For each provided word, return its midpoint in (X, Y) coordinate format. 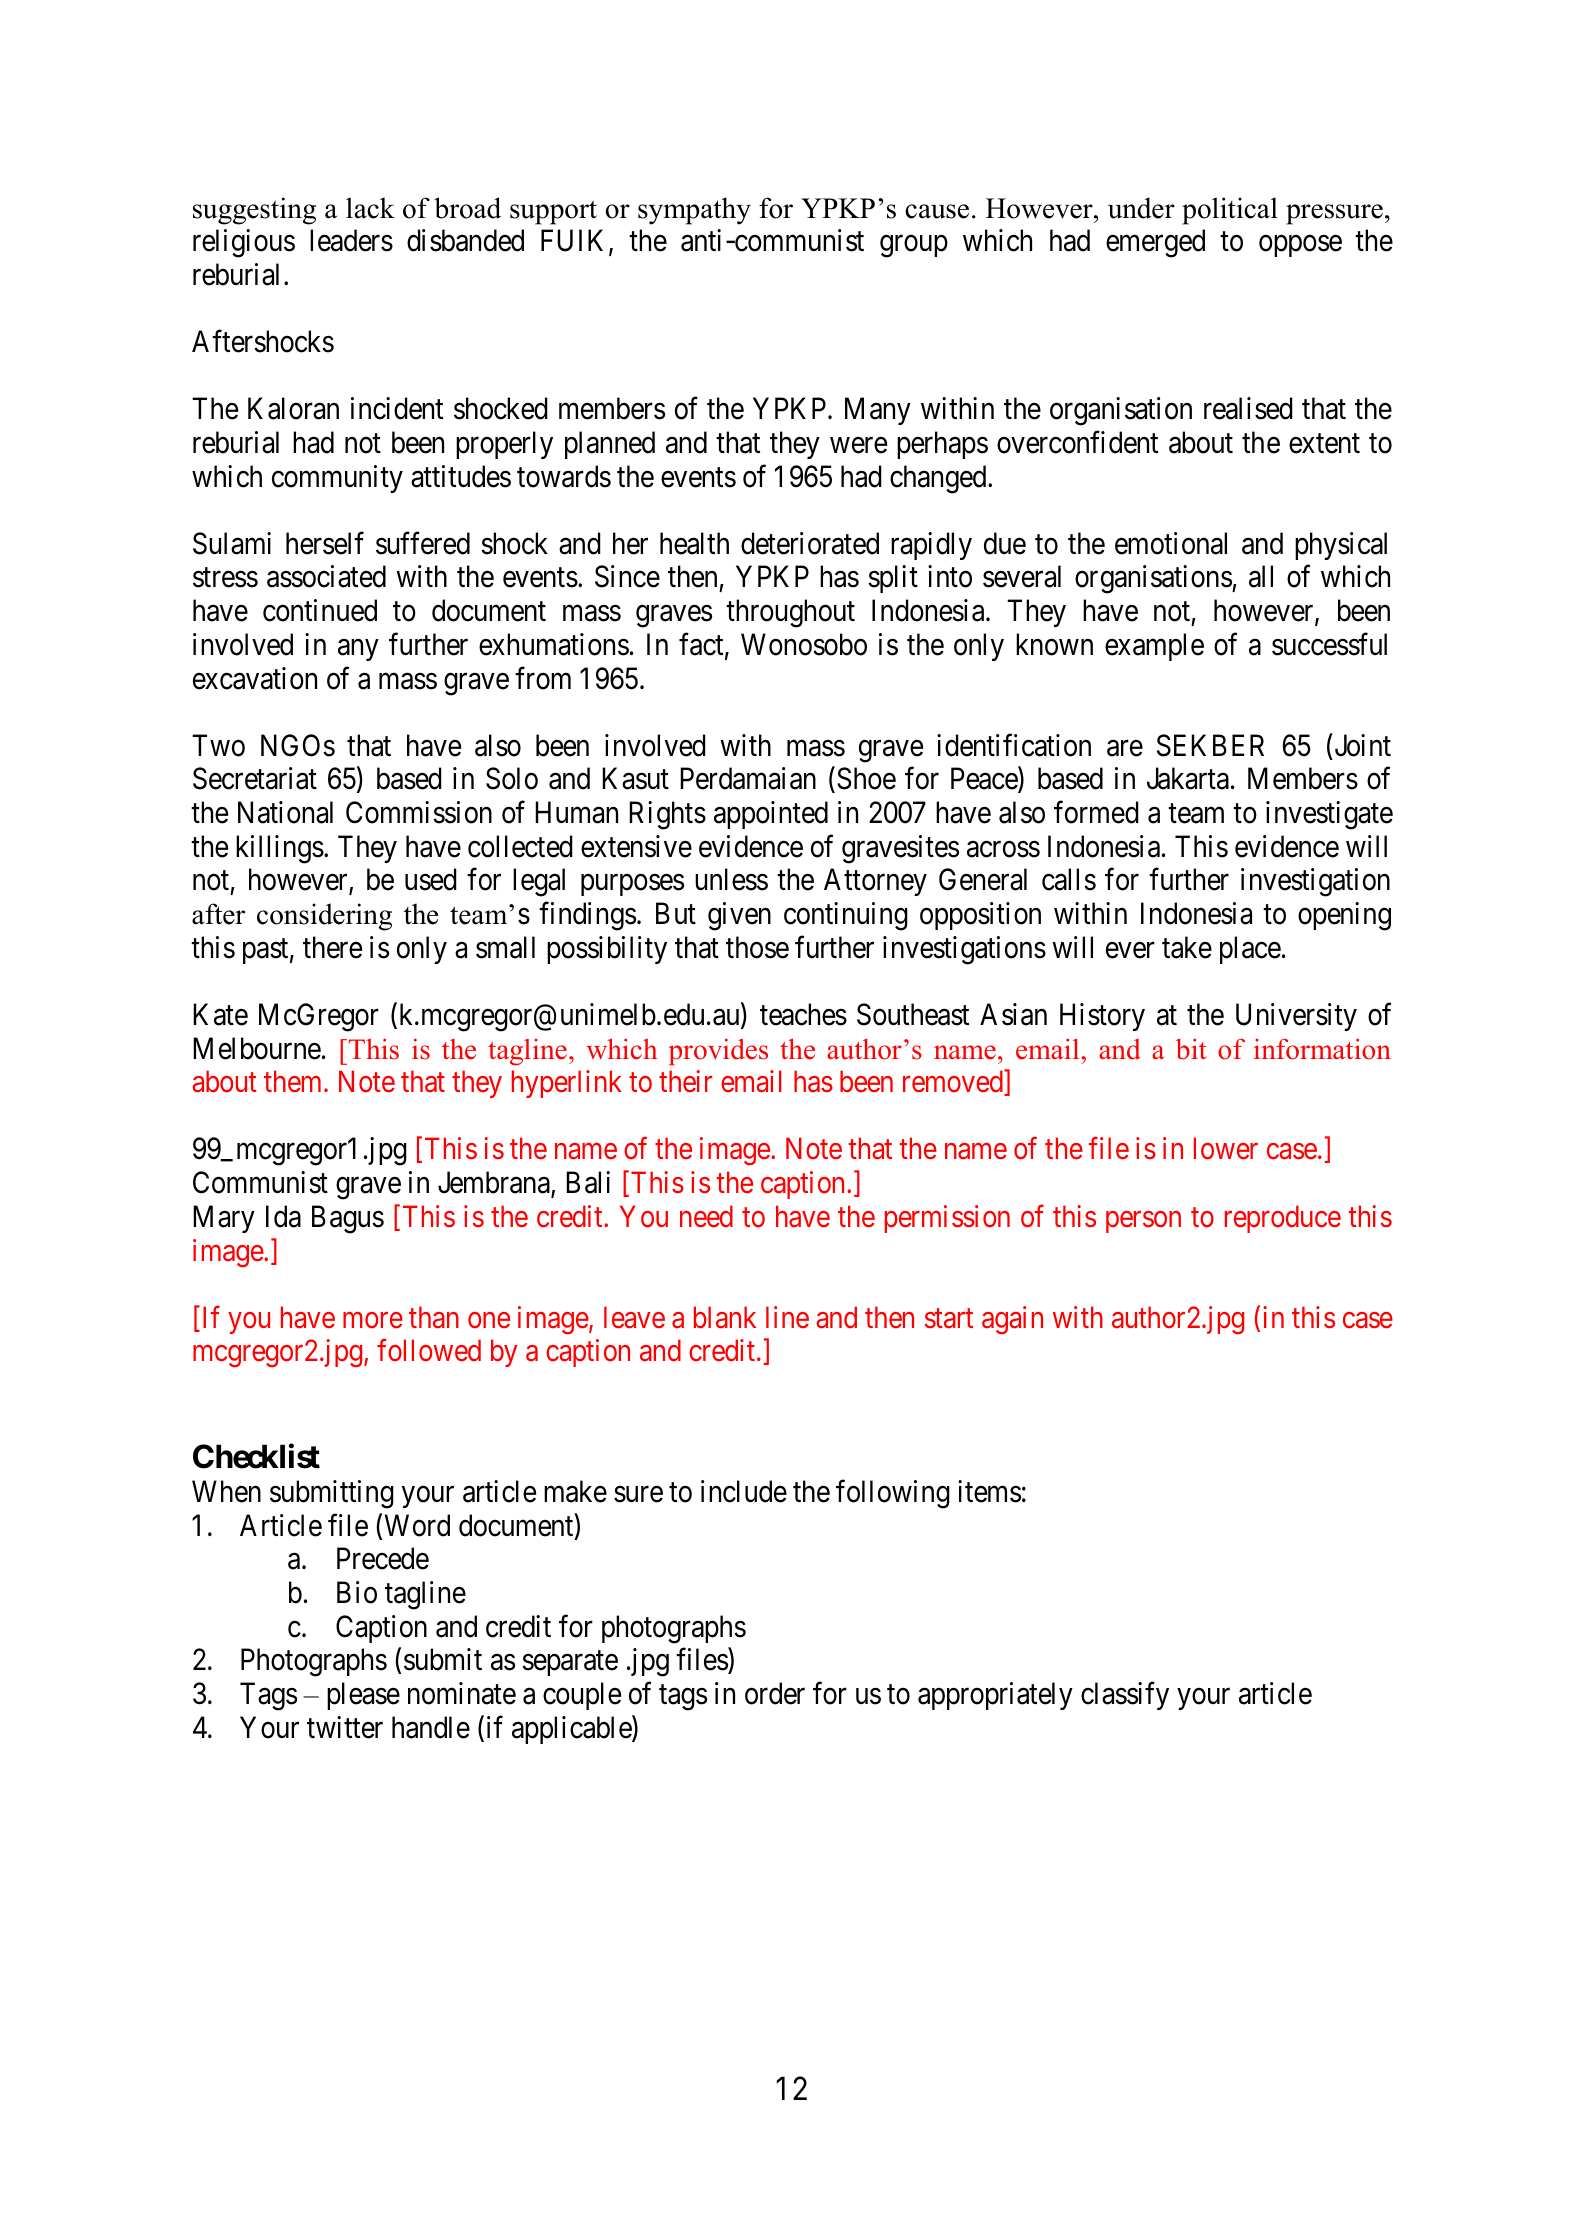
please (363, 1696)
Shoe (866, 778)
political (1230, 211)
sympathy (694, 211)
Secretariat (255, 778)
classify (1125, 1696)
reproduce (1283, 1219)
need (706, 1216)
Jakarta (1188, 778)
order (775, 1693)
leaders (351, 240)
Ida (283, 1216)
